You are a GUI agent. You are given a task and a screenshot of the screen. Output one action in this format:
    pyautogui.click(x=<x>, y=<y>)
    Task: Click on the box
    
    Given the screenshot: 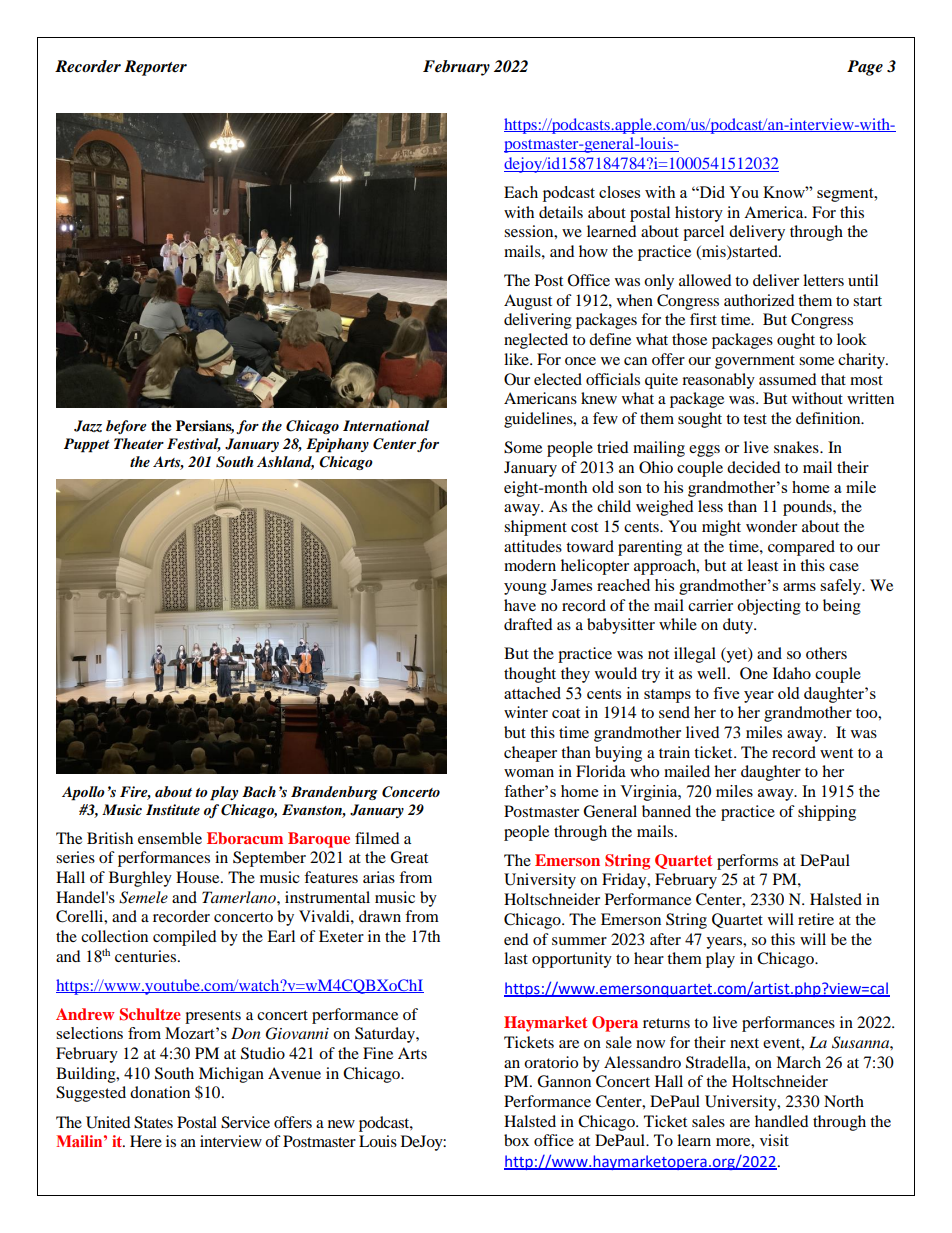 What is the action you would take?
    pyautogui.click(x=516, y=1140)
